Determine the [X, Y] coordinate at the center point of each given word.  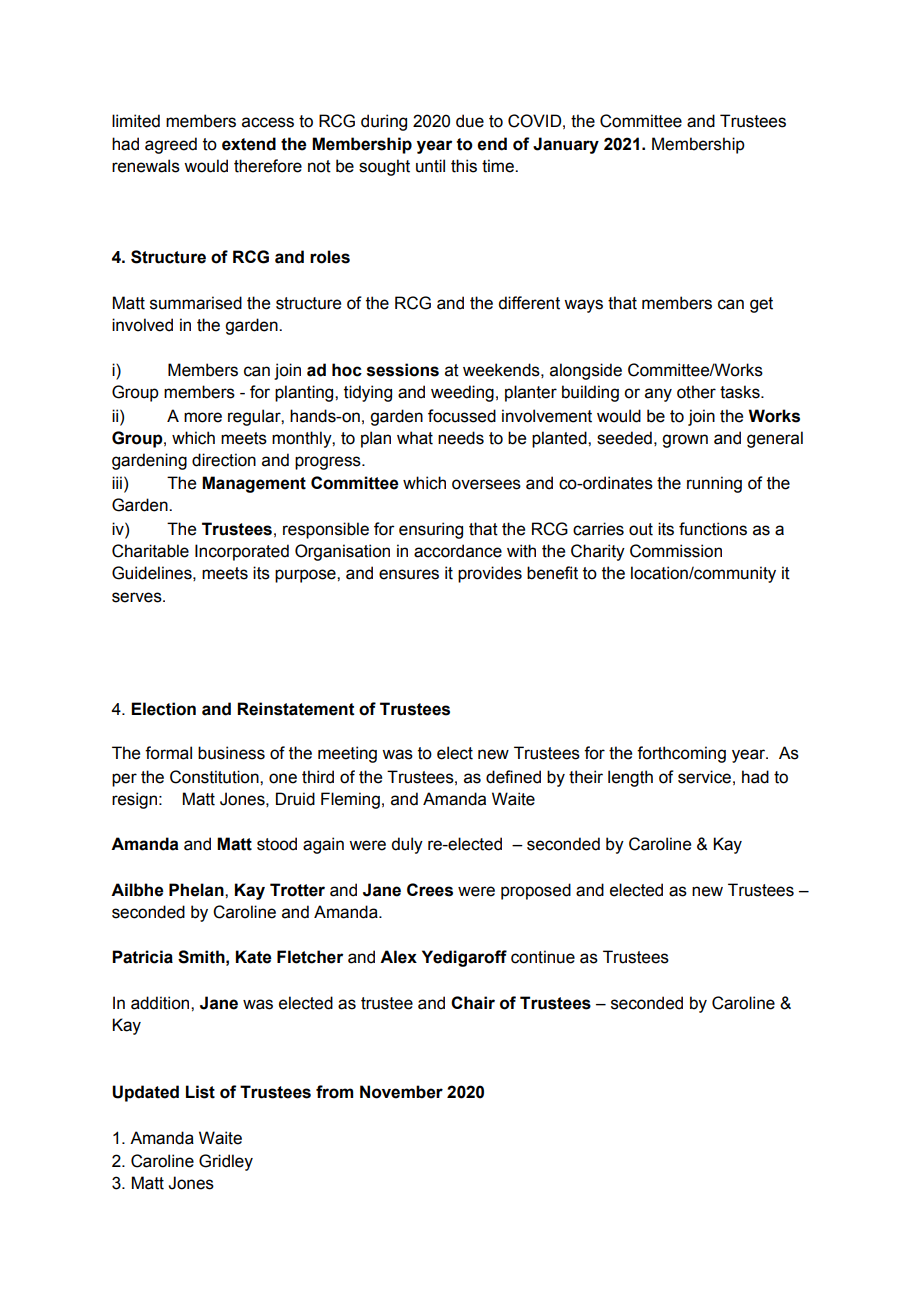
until [430, 166]
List [200, 1092]
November [401, 1092]
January [566, 145]
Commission [676, 551]
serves [138, 597]
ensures [409, 574]
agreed [171, 145]
